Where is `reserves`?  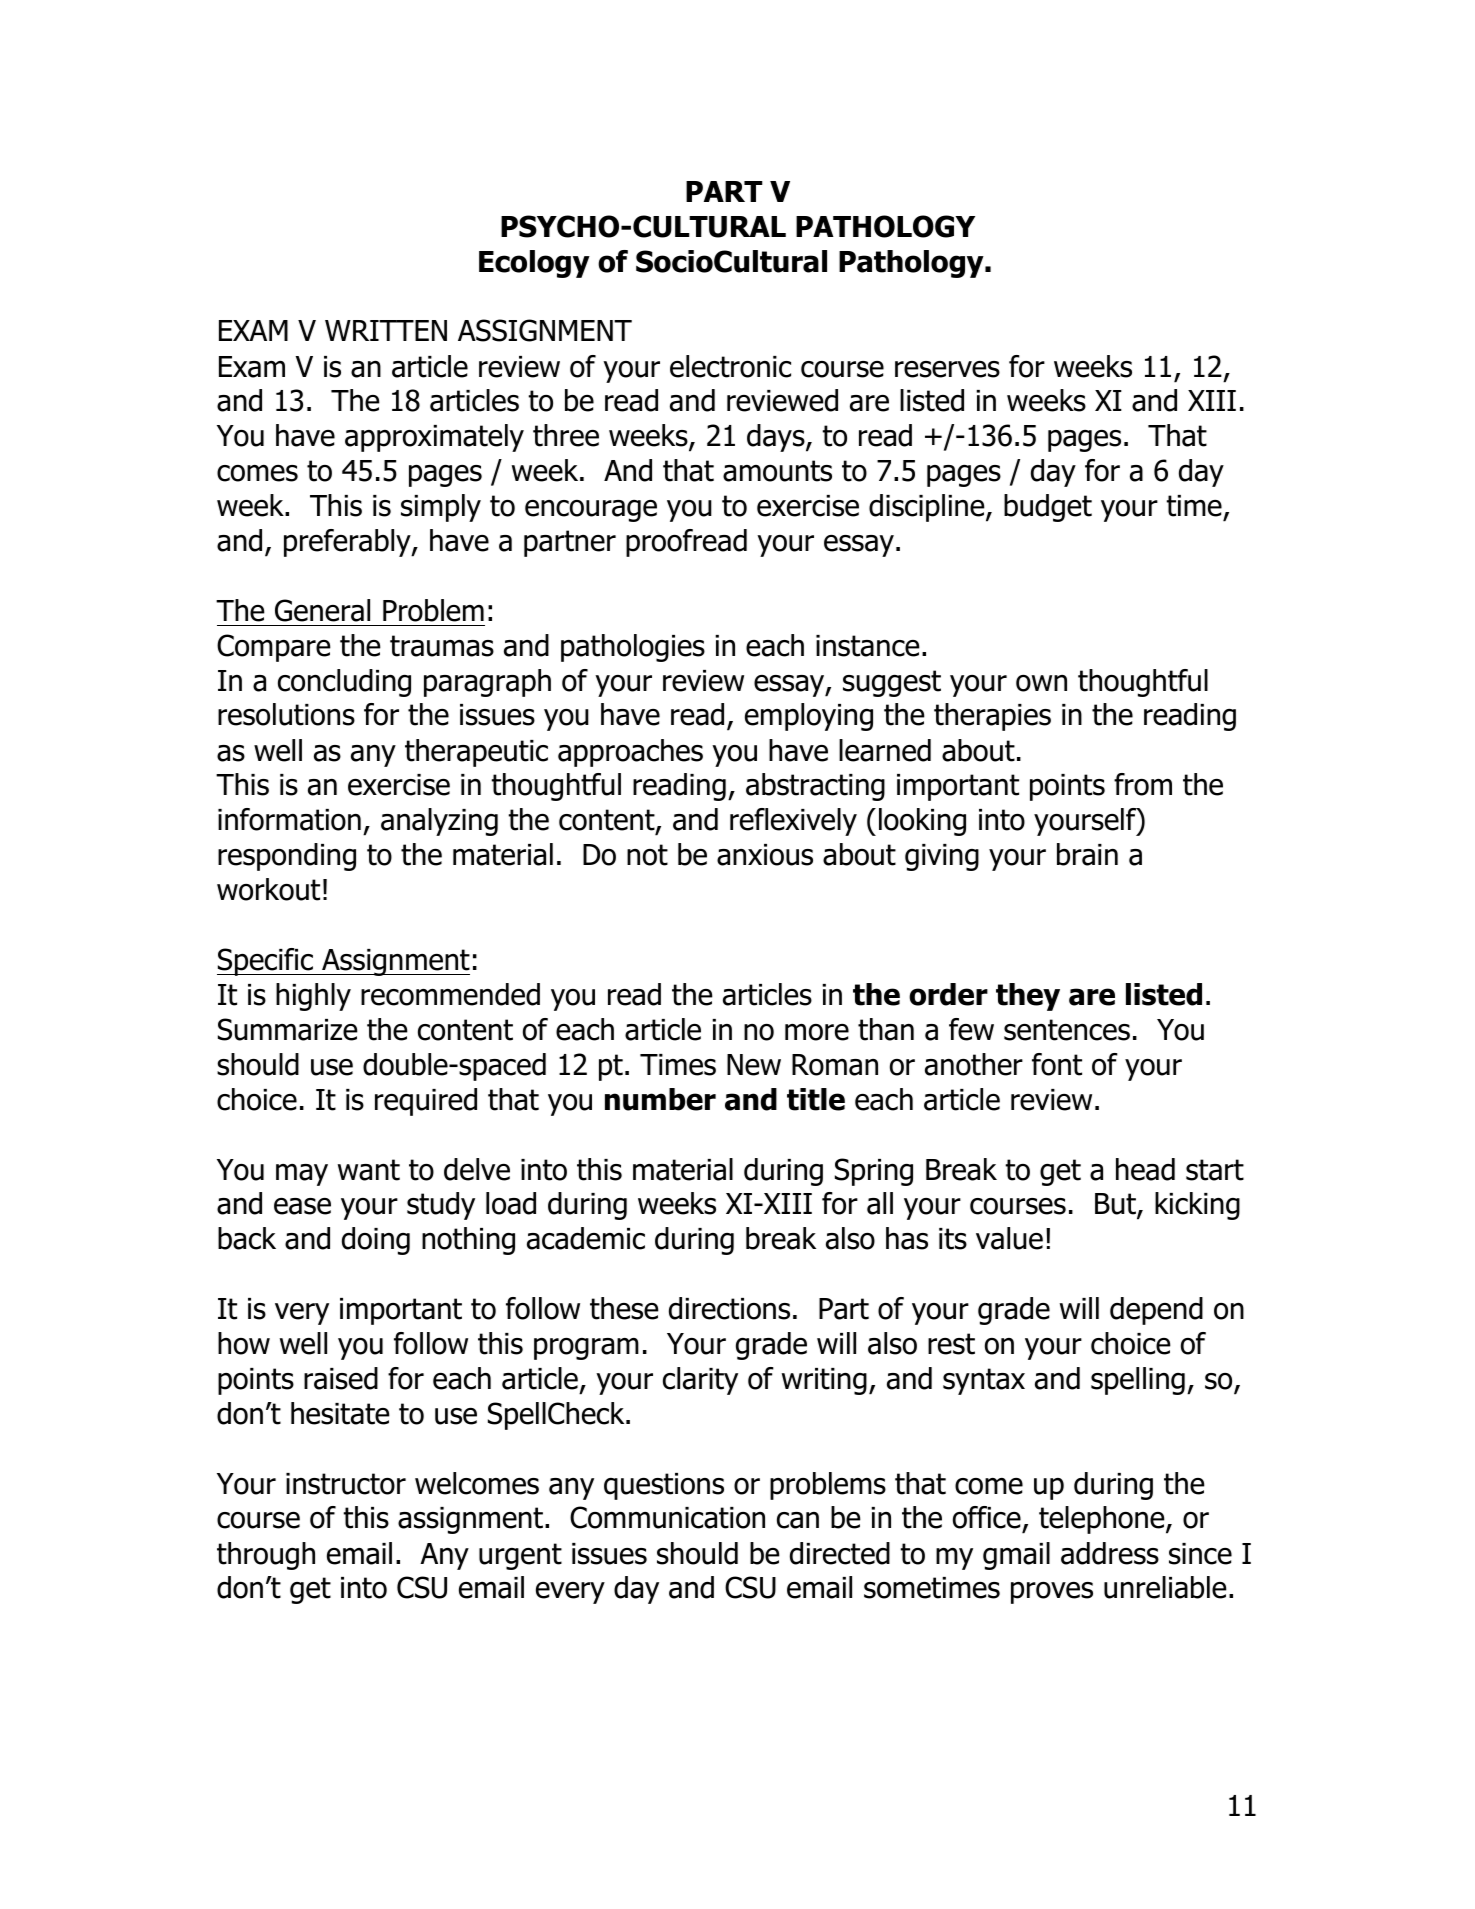 reserves is located at coordinates (947, 369).
